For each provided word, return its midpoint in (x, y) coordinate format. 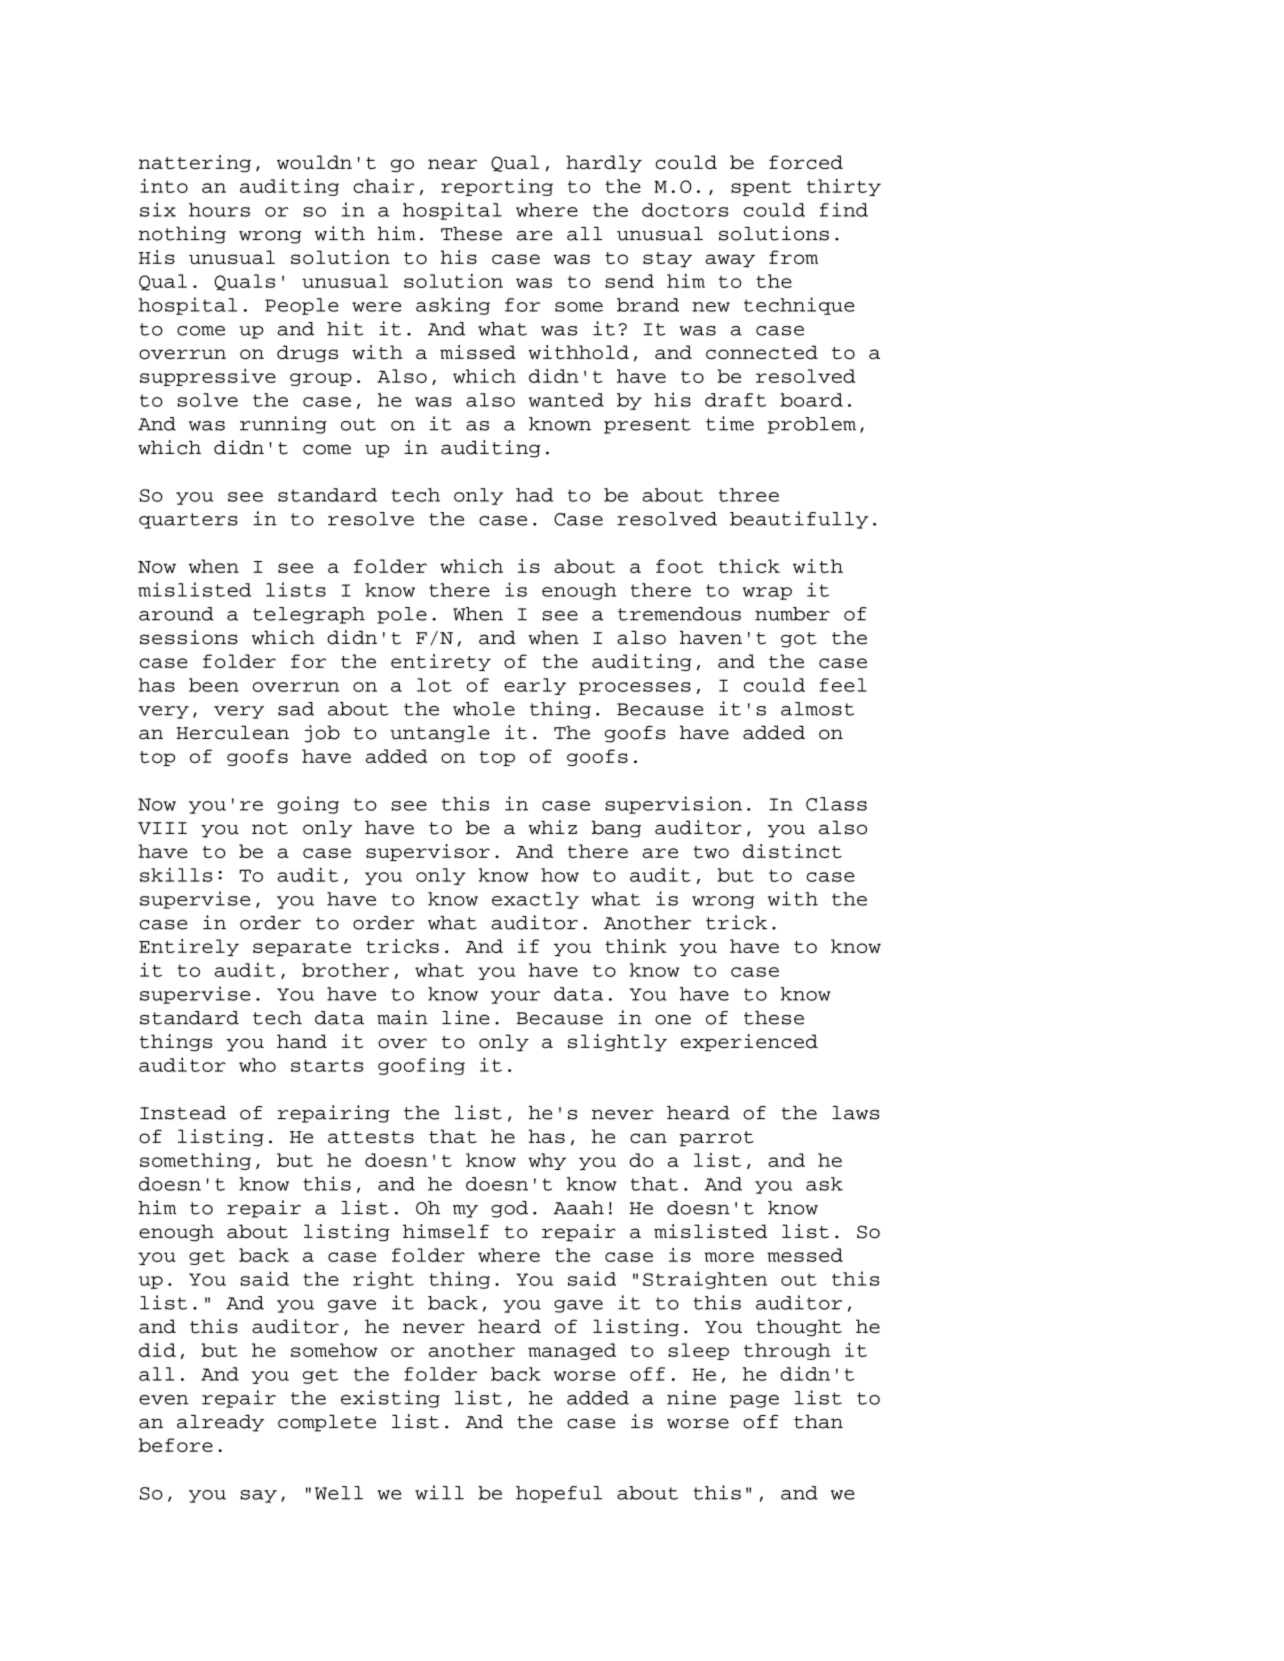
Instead (183, 1113)
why (547, 1161)
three (749, 495)
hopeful (559, 1494)
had (534, 495)
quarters (188, 521)
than (818, 1422)
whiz (552, 827)
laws (855, 1113)
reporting (497, 187)
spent (761, 188)
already (220, 1423)
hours (219, 210)
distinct (792, 851)
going (308, 805)
